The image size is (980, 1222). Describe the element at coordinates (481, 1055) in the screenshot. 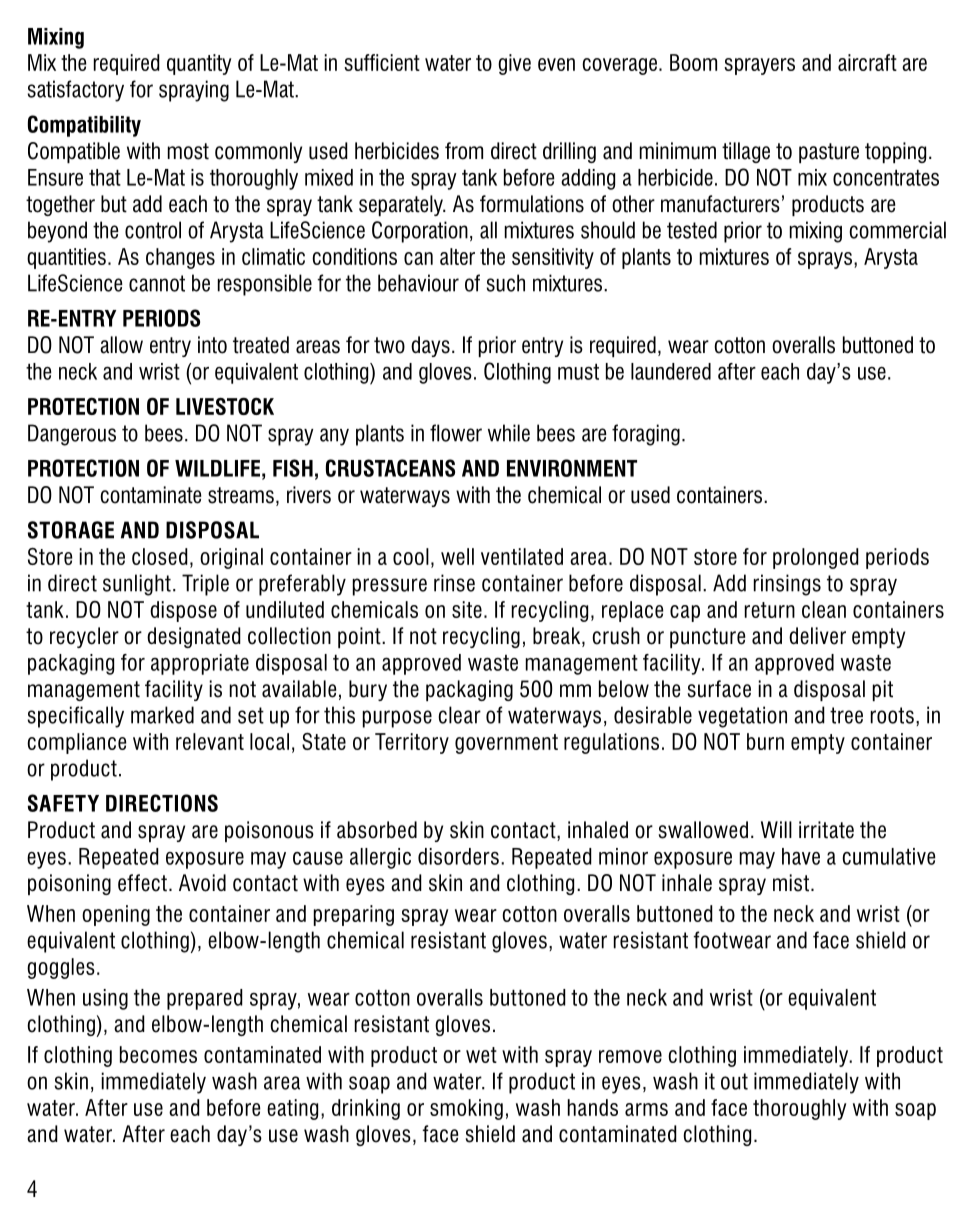

I see `wet` at that location.
